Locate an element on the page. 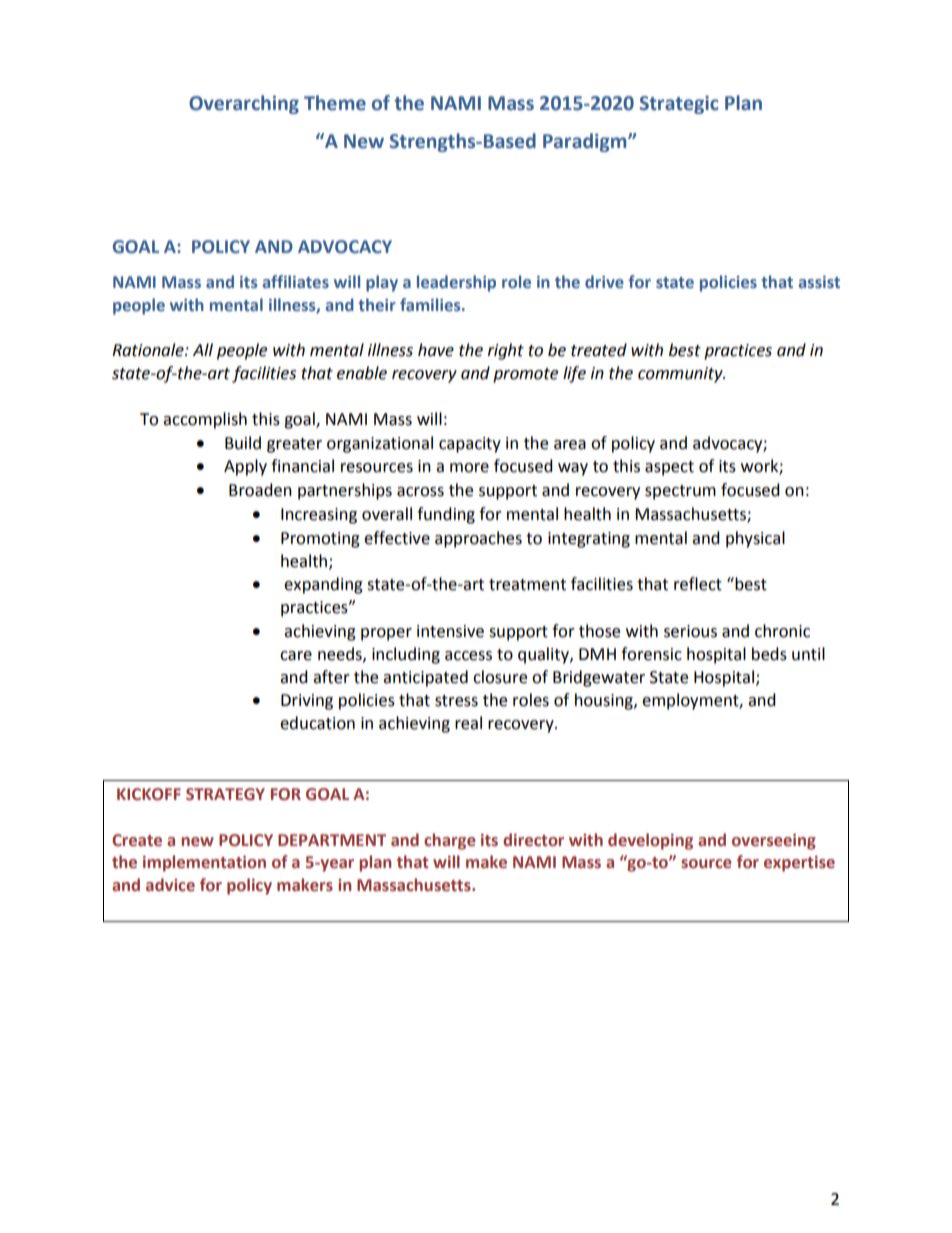  more is located at coordinates (469, 468).
